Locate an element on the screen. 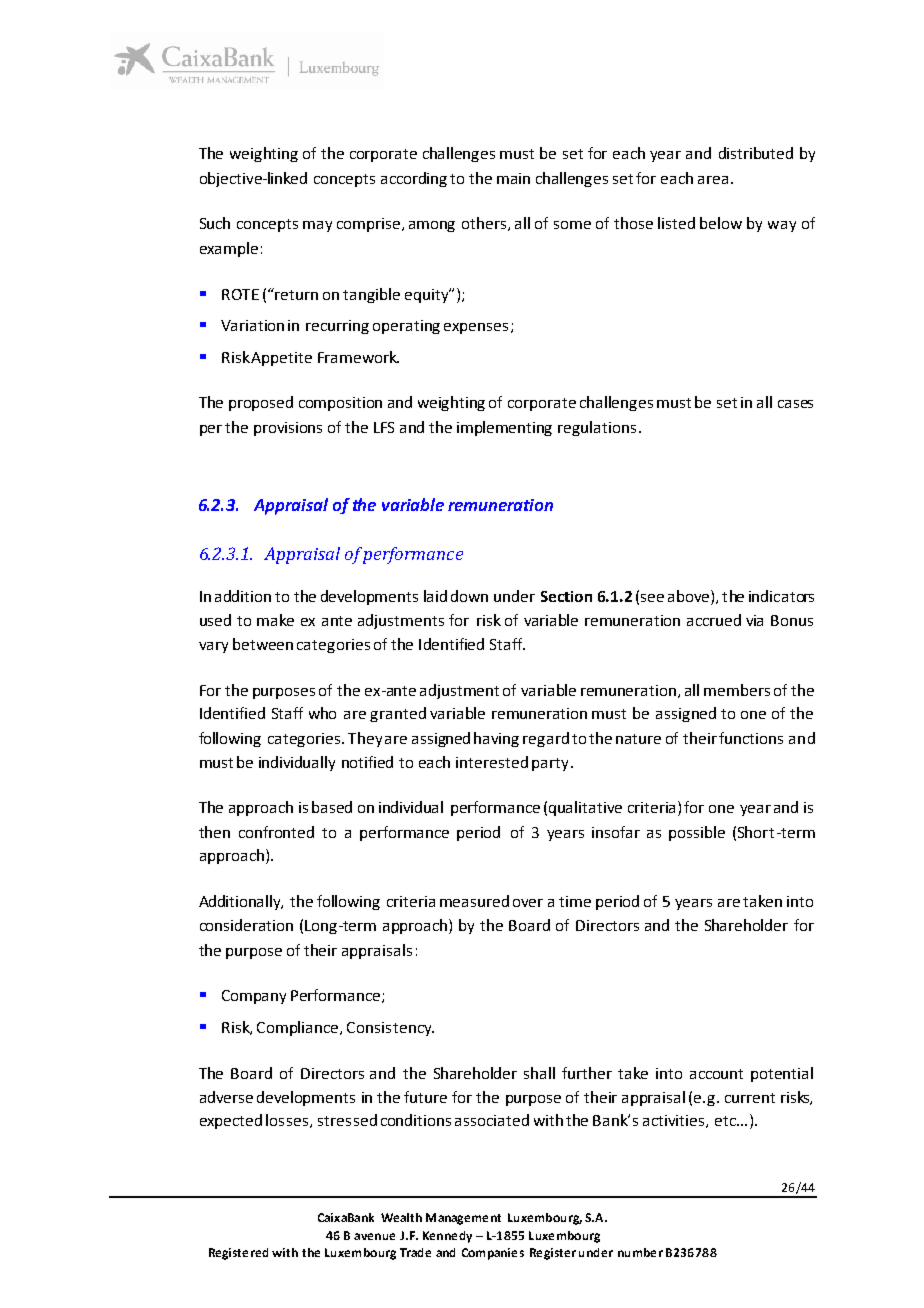 This screenshot has width=924, height=1308. confronted is located at coordinates (276, 832).
